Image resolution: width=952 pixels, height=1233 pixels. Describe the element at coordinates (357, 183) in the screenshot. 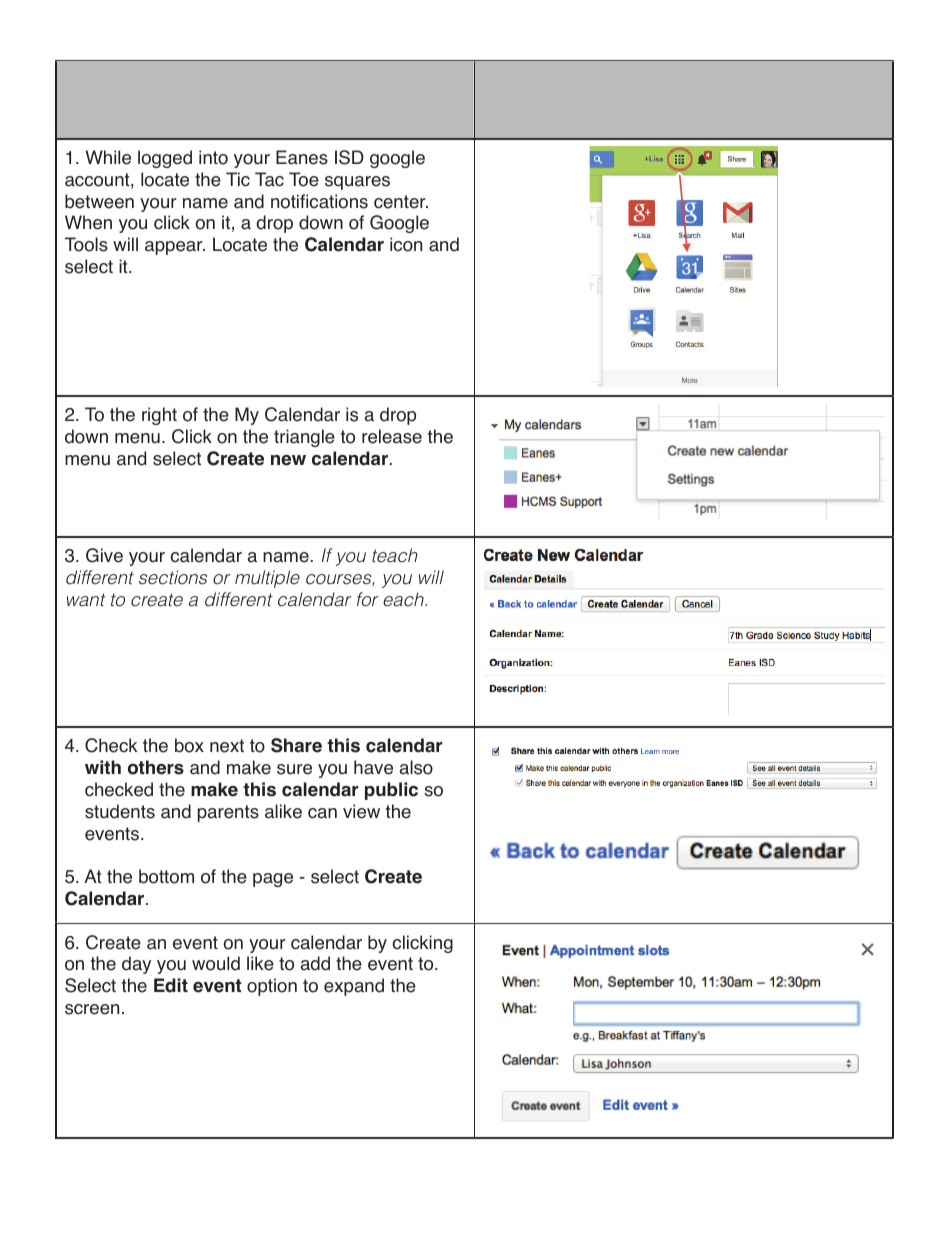

I see `squares` at that location.
